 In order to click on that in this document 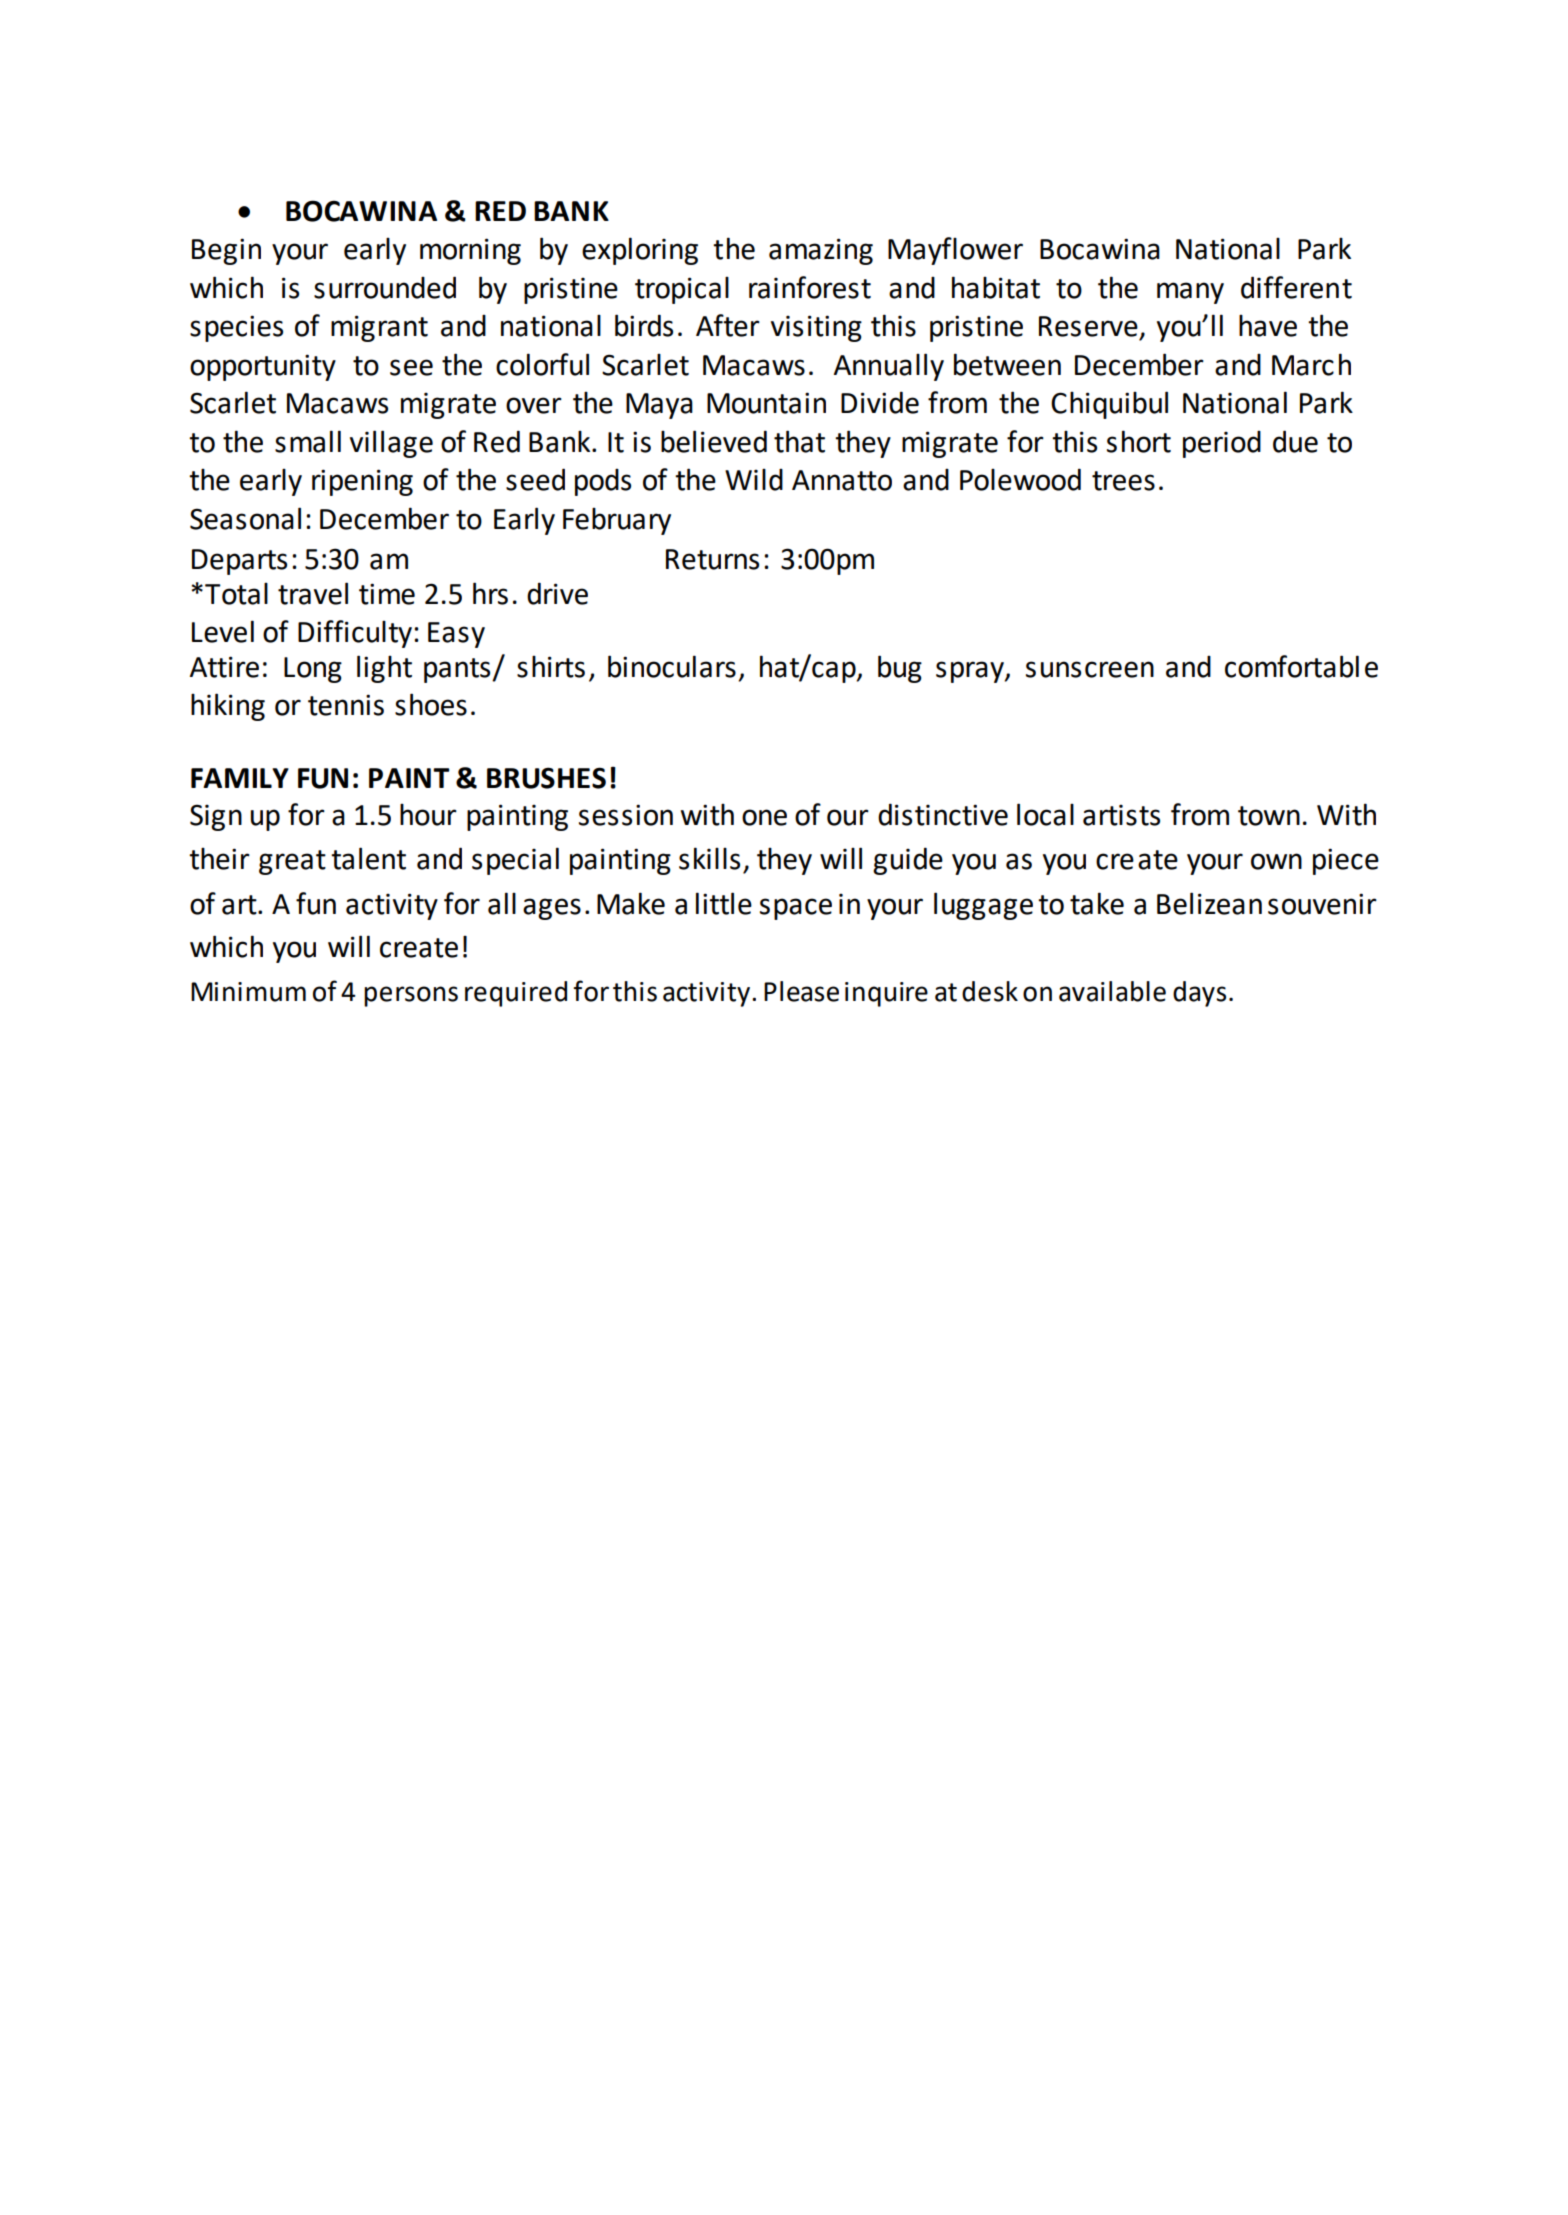, I will do `click(799, 441)`.
